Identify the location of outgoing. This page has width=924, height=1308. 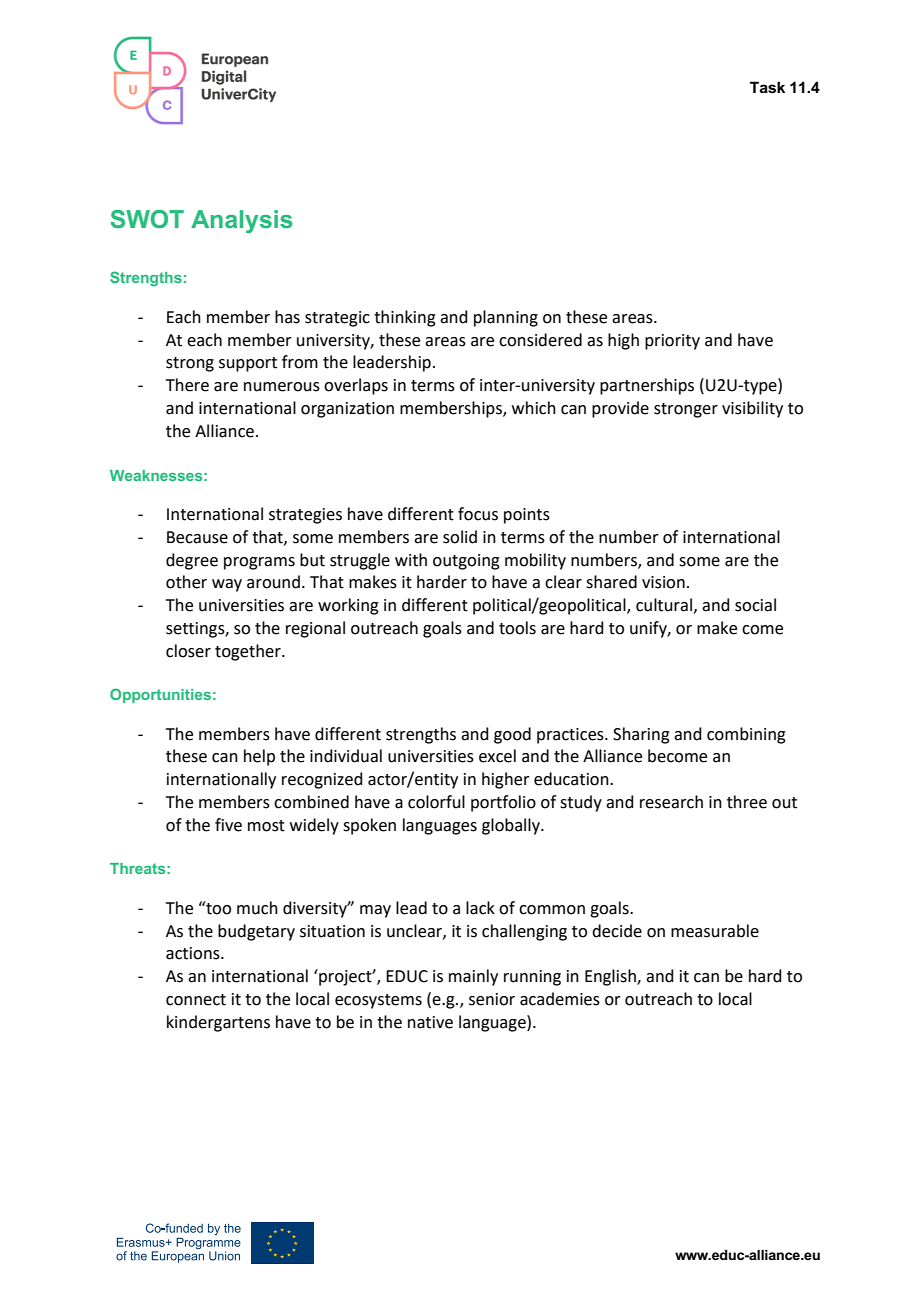
(466, 562).
